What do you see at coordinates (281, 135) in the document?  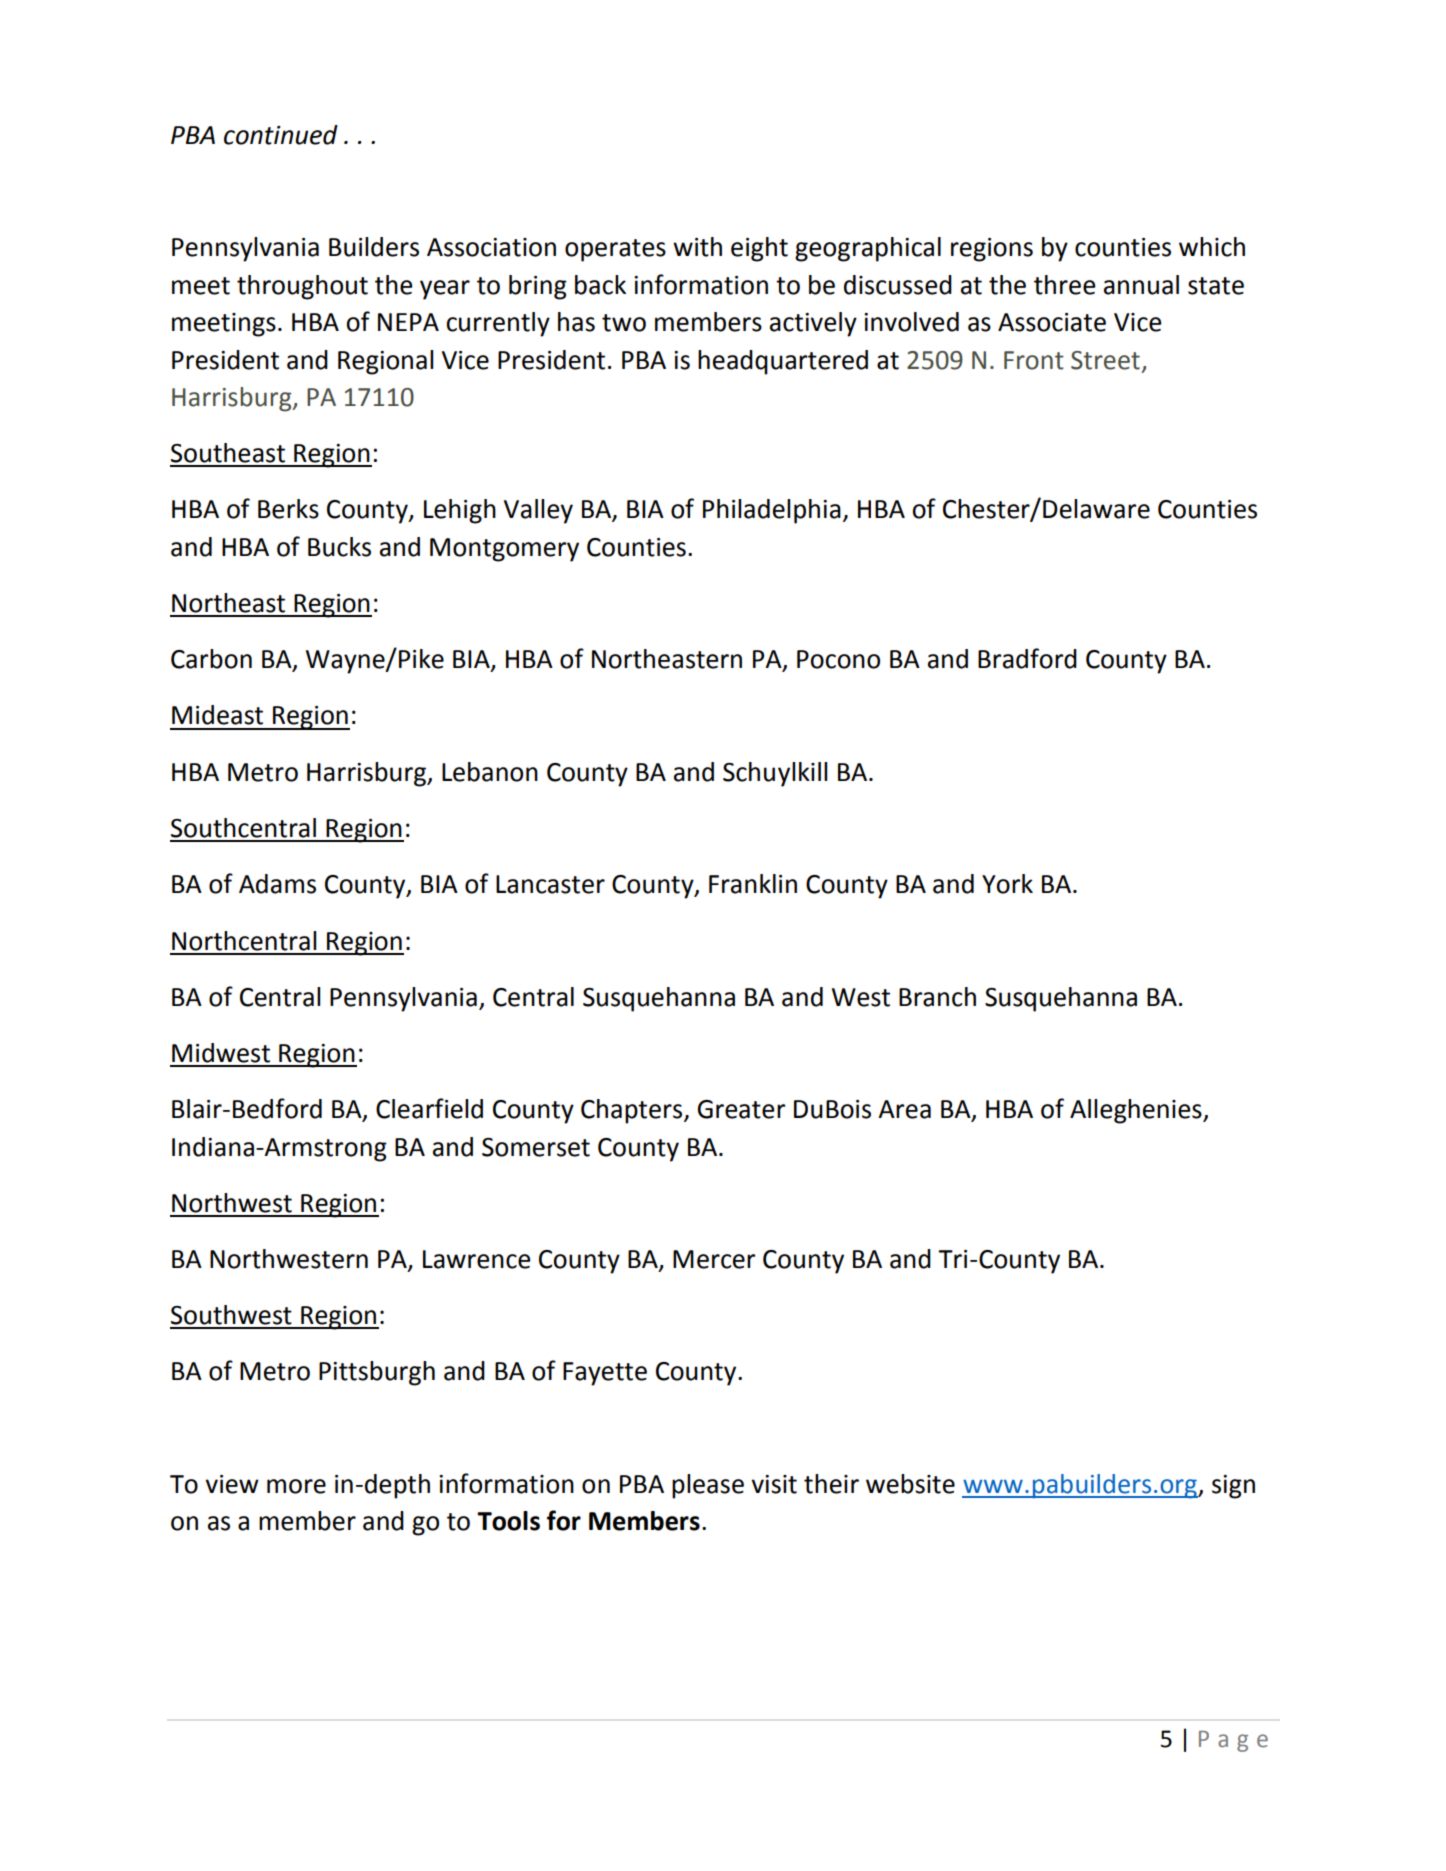 I see `continued` at bounding box center [281, 135].
